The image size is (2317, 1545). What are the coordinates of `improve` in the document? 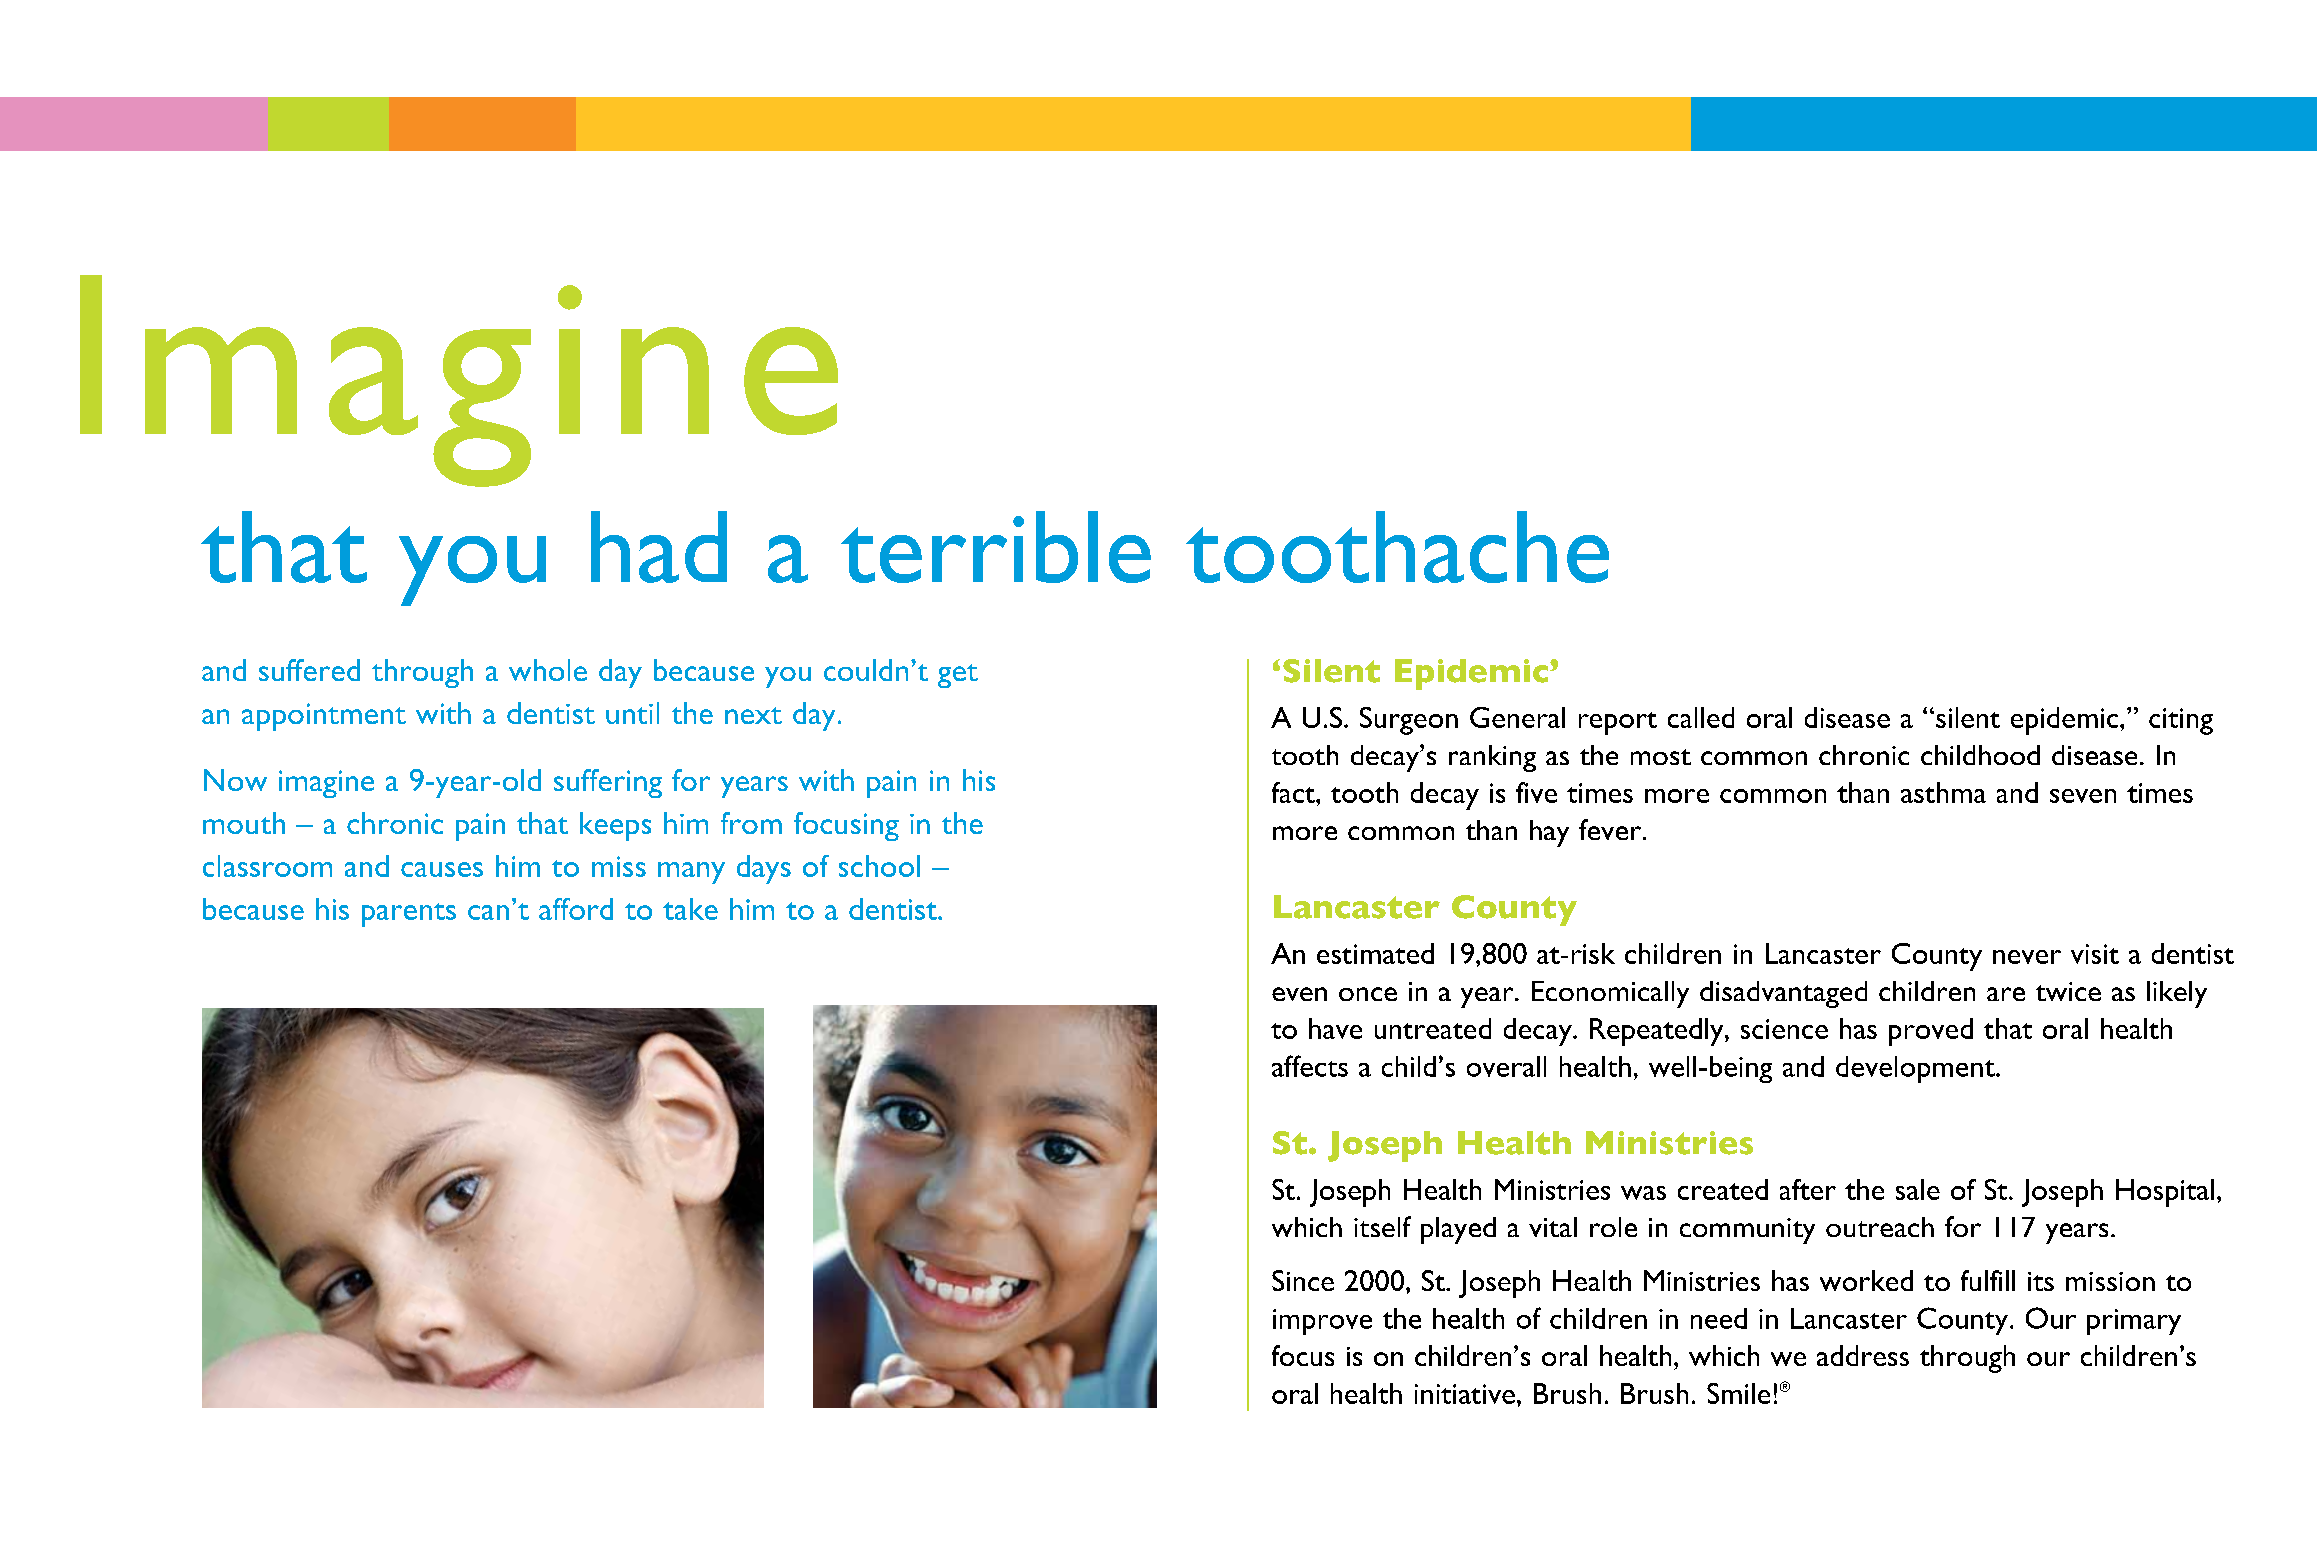 It's located at (1322, 1322).
